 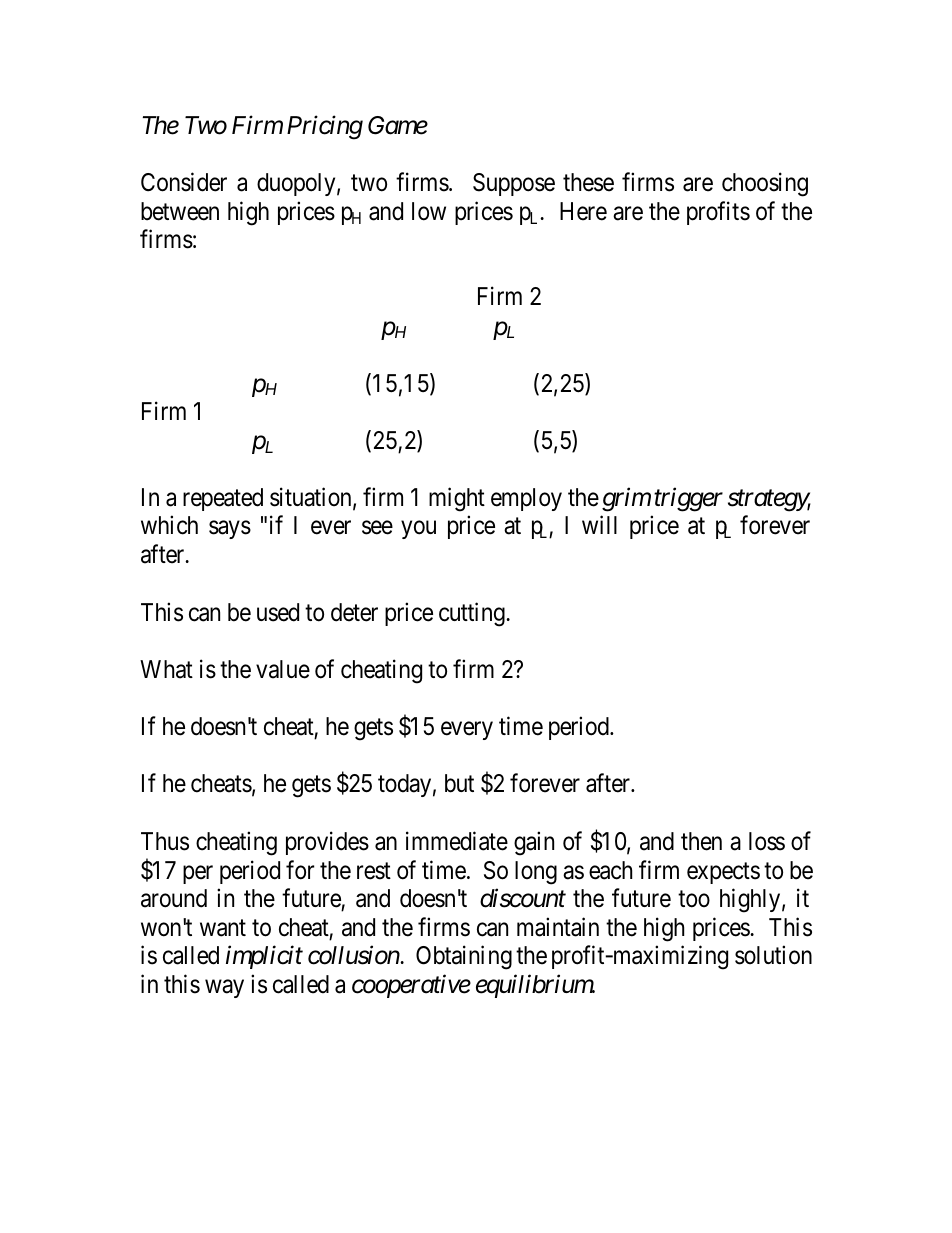 What do you see at coordinates (767, 841) in the screenshot?
I see `loss` at bounding box center [767, 841].
